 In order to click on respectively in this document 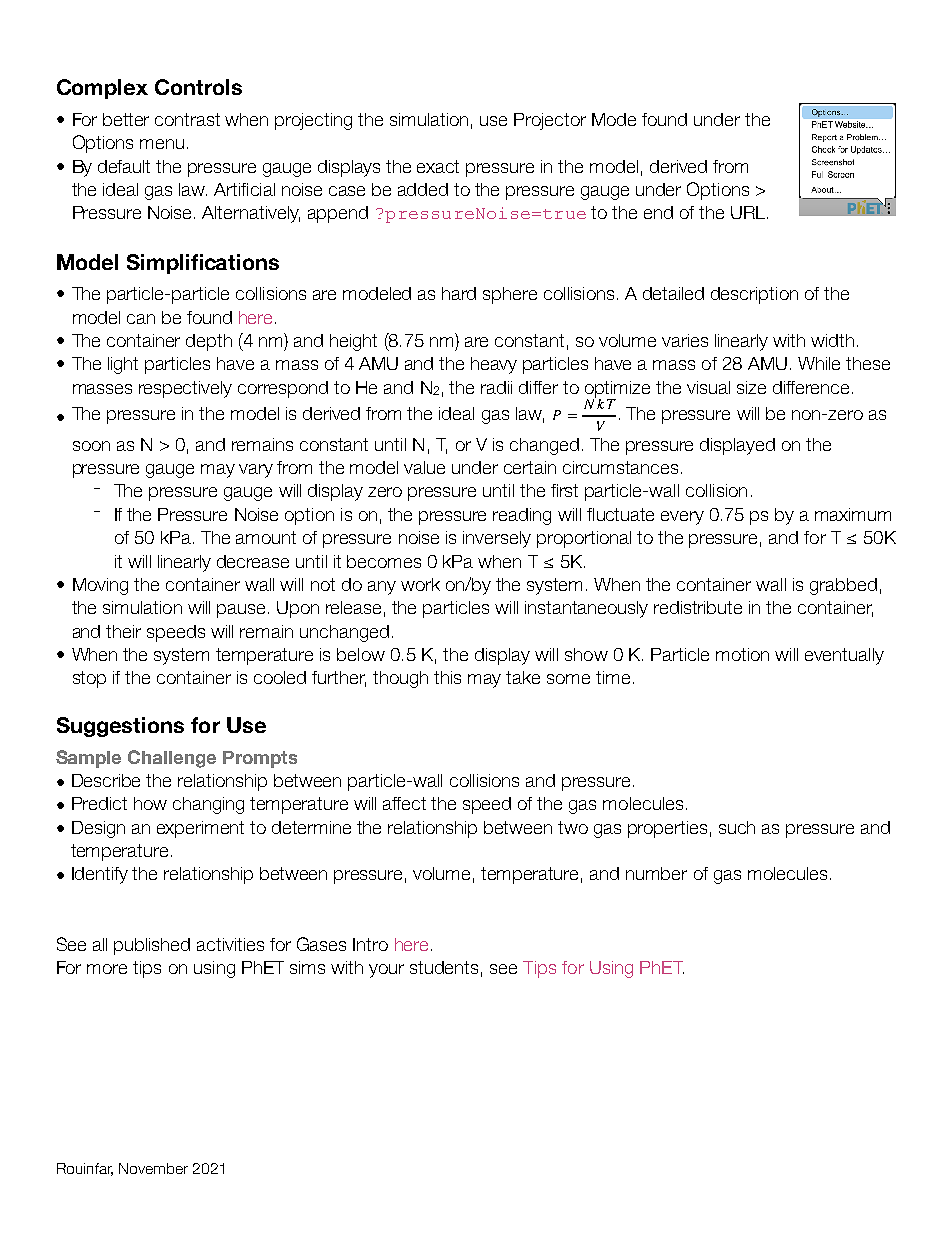, I will do `click(185, 389)`.
